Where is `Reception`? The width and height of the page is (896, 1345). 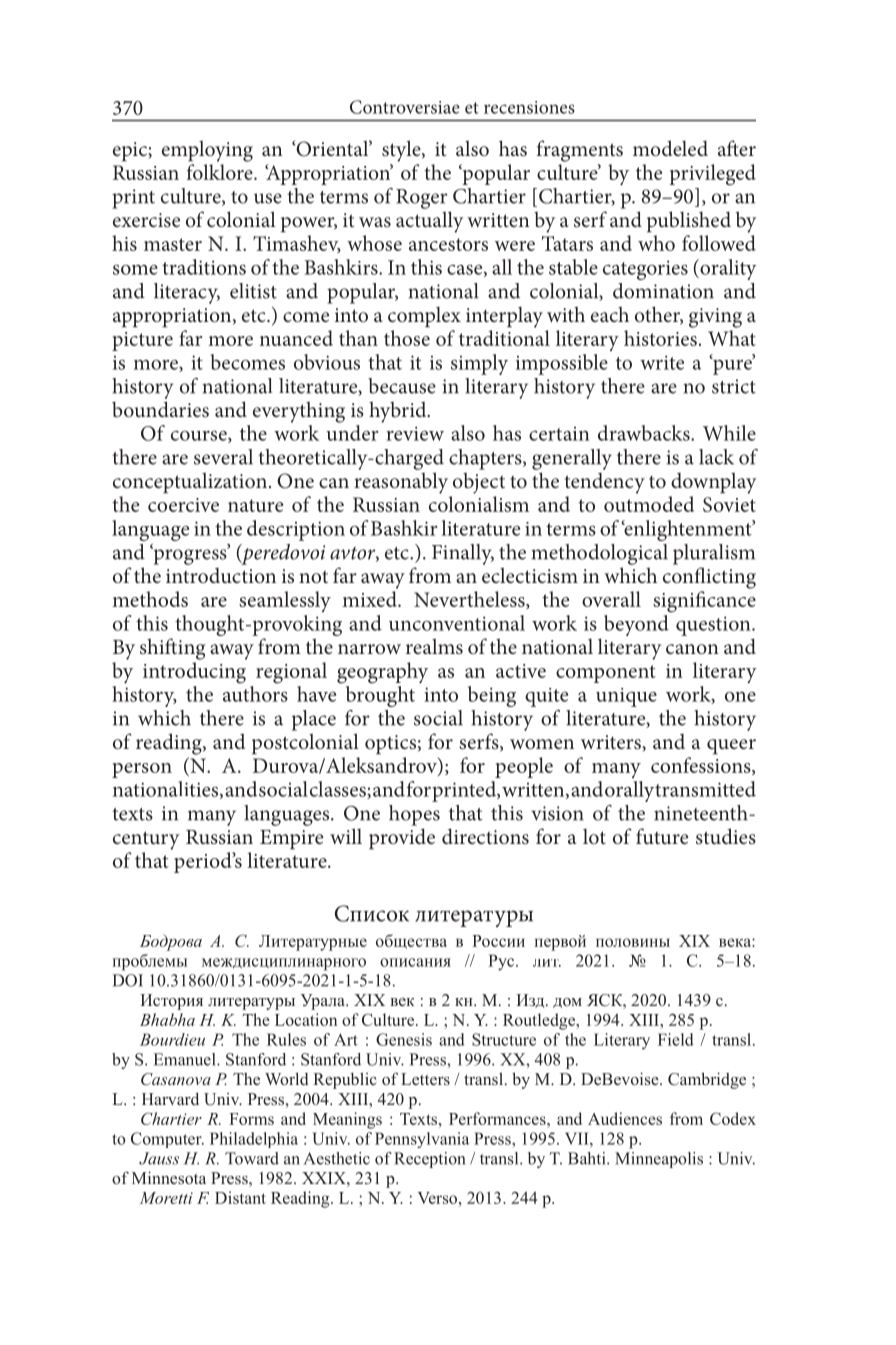
Reception is located at coordinates (429, 1160).
